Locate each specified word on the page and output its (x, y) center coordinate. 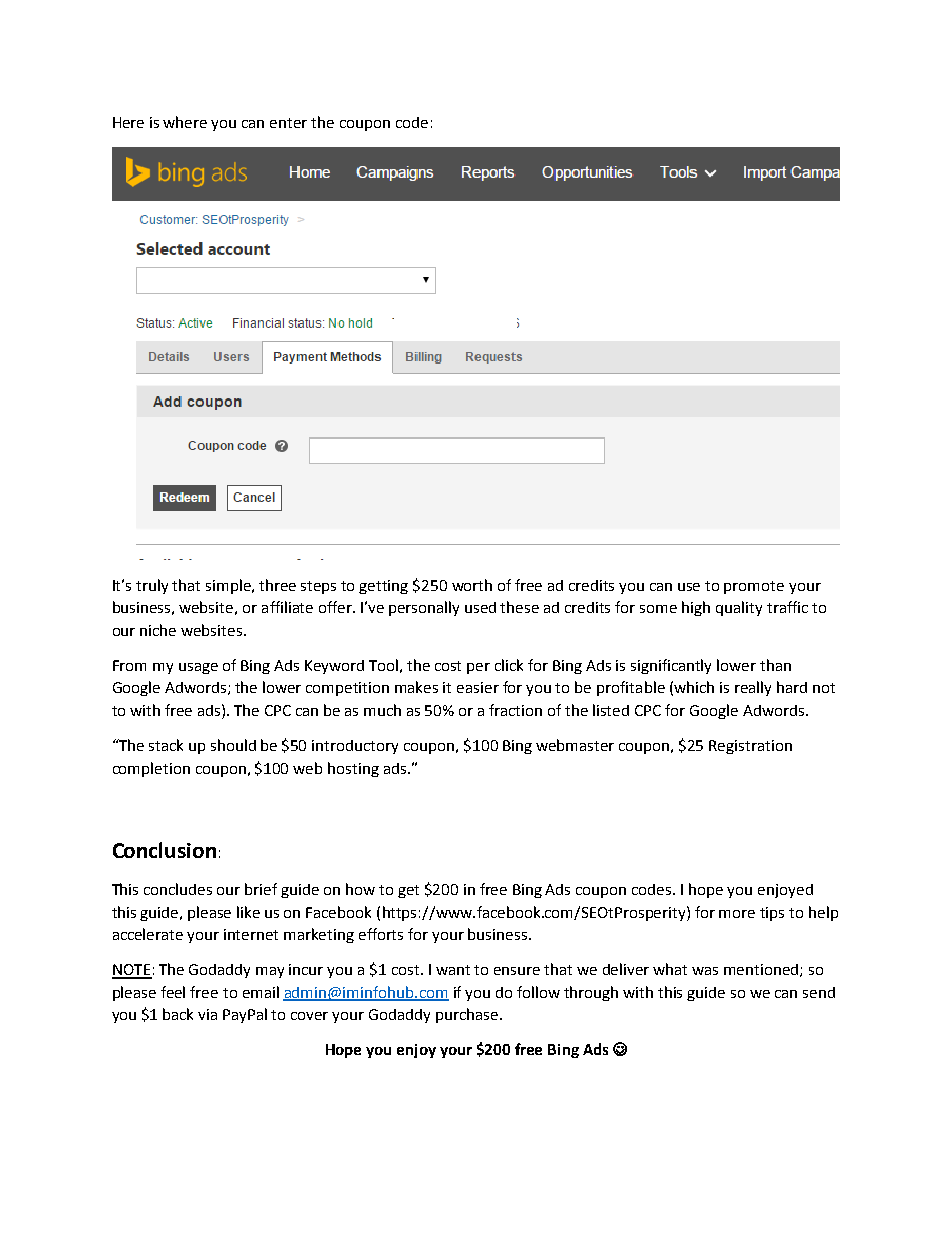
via (207, 1014)
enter (288, 123)
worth (472, 585)
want (453, 970)
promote (754, 587)
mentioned (762, 970)
